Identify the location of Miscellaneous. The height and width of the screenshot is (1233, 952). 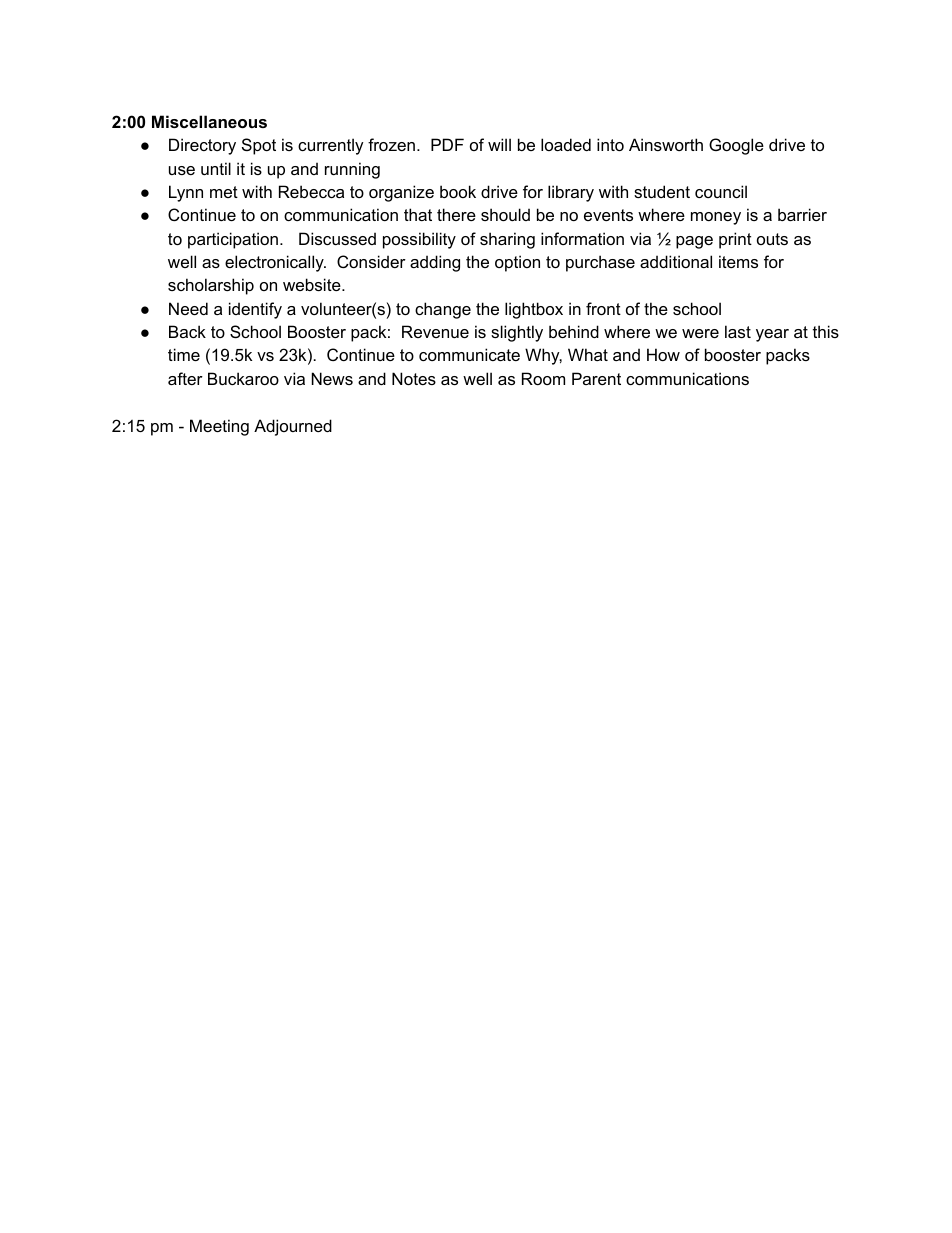
(209, 121).
